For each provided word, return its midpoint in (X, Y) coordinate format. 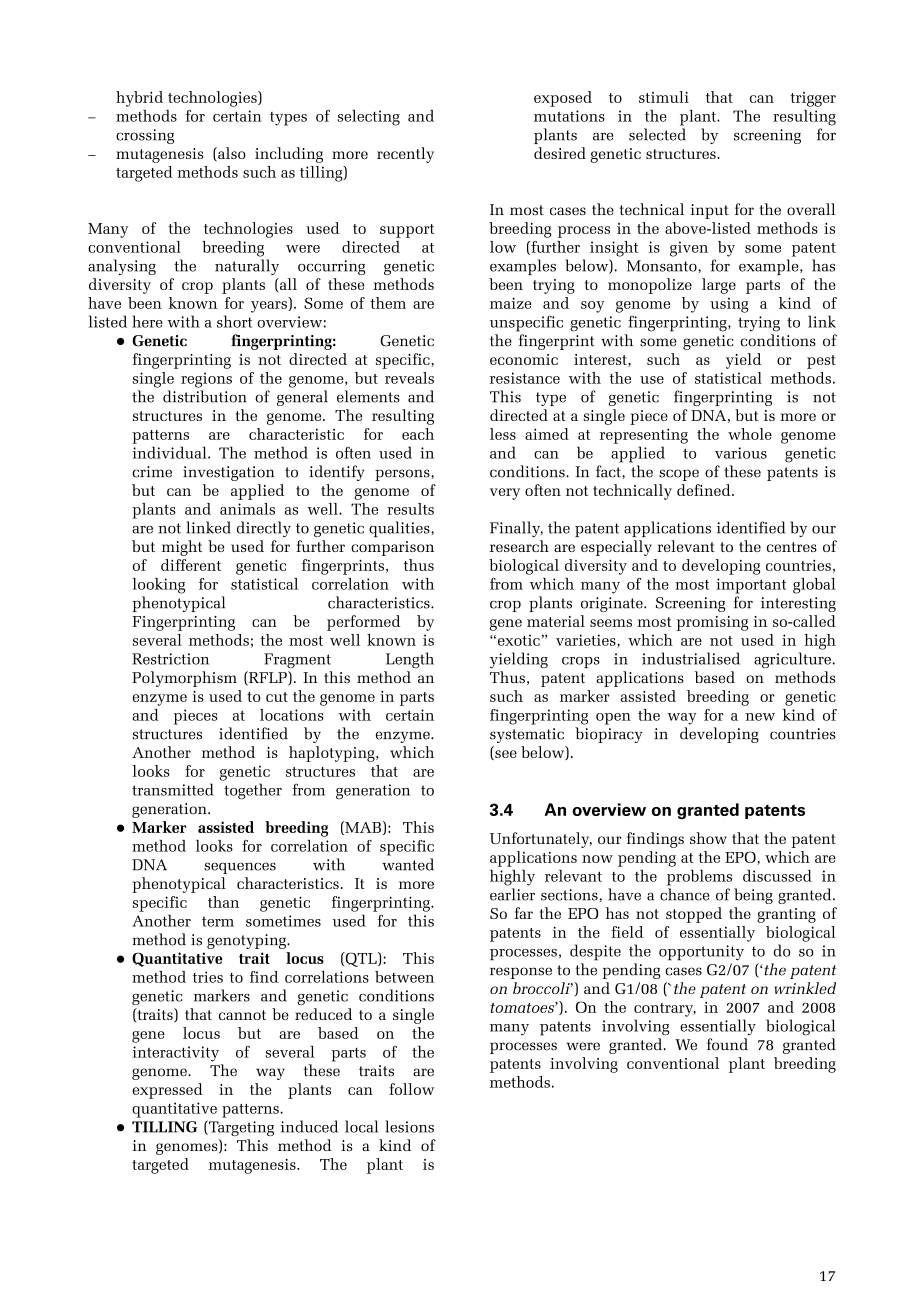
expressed (168, 1091)
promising (712, 623)
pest (821, 362)
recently (405, 155)
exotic (519, 640)
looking (159, 586)
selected (657, 134)
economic (524, 359)
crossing (145, 136)
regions (206, 380)
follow (411, 1089)
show (708, 838)
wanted (408, 864)
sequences (240, 868)
